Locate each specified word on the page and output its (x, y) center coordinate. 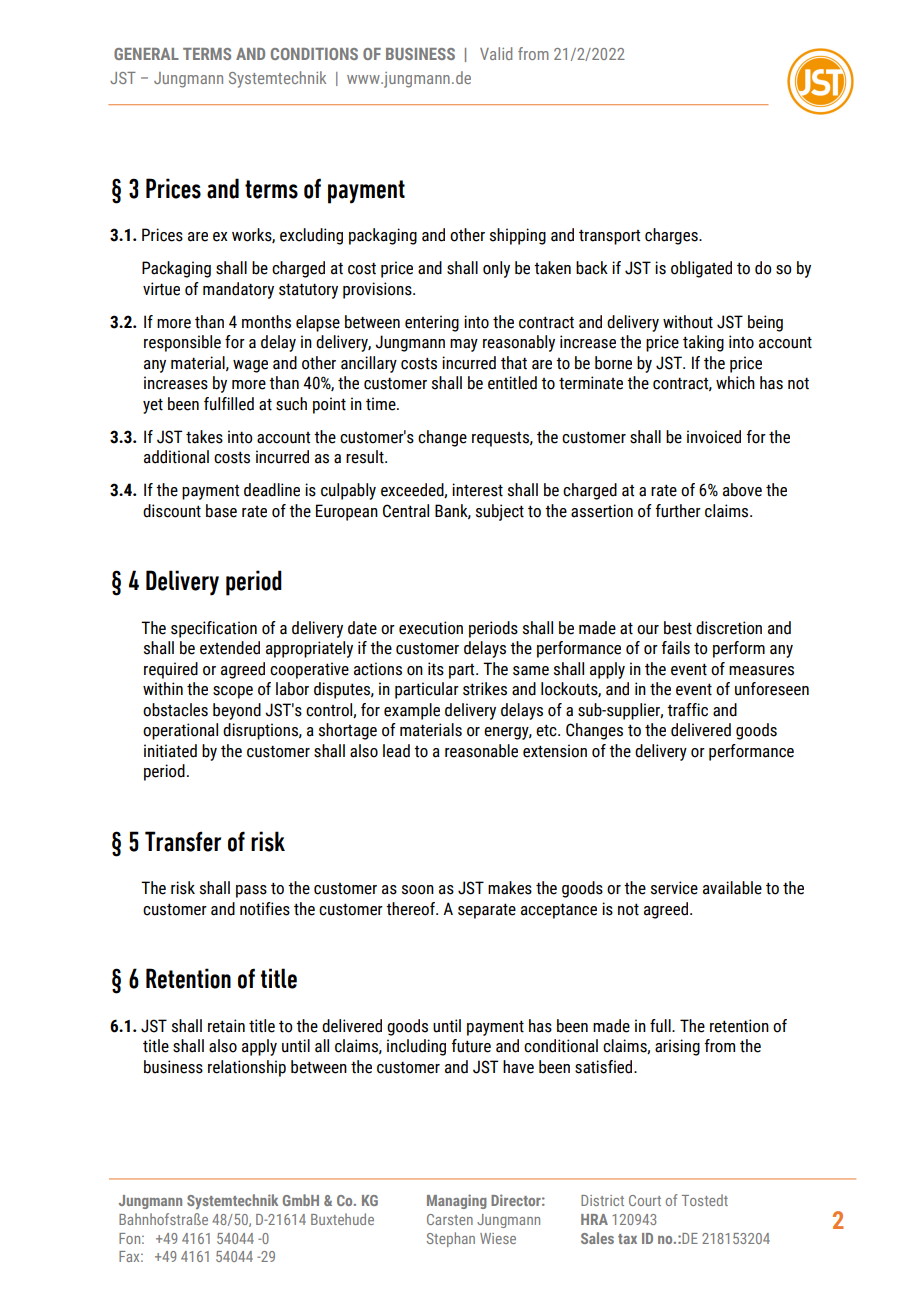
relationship (247, 1068)
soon (418, 890)
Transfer (183, 841)
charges (672, 236)
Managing (457, 1201)
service (674, 888)
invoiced (714, 437)
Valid (496, 53)
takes (204, 437)
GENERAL (146, 54)
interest (477, 490)
